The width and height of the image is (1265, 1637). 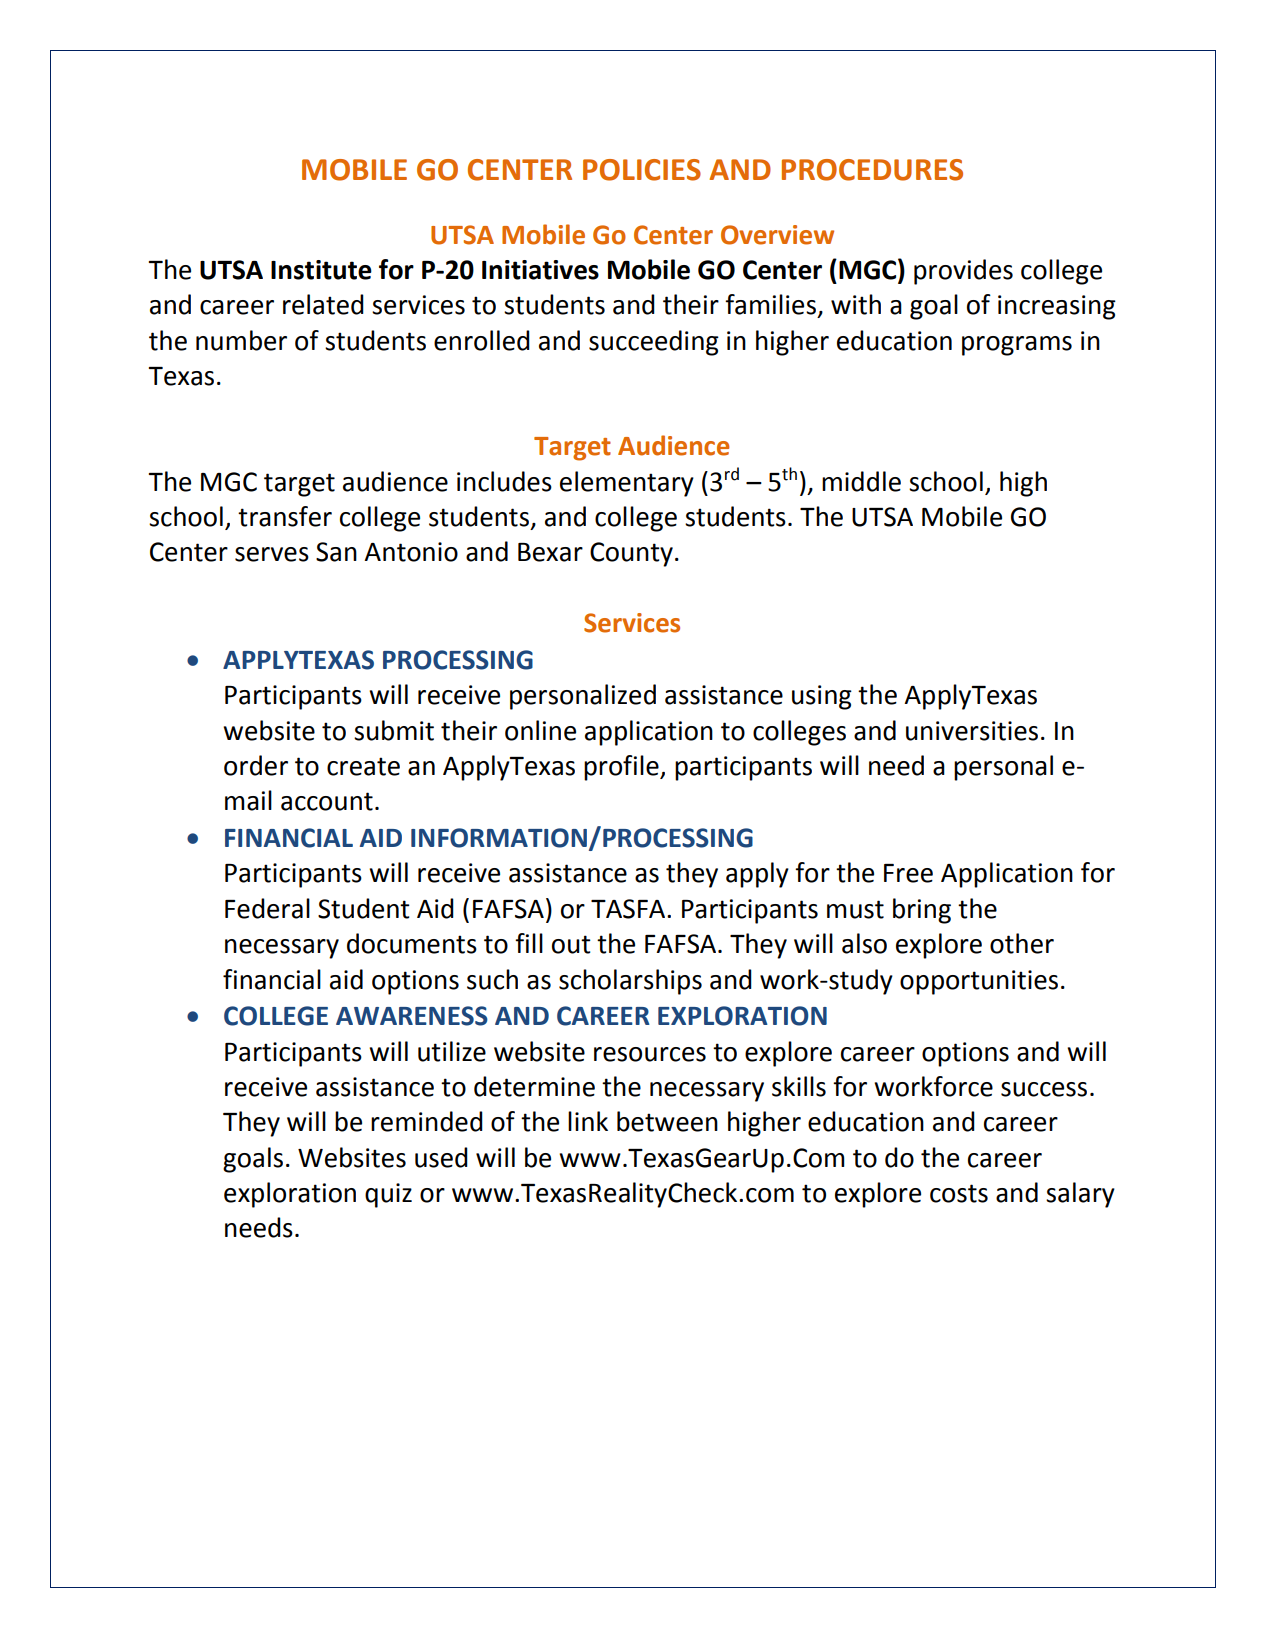 I want to click on POLICIES, so click(x=642, y=170).
